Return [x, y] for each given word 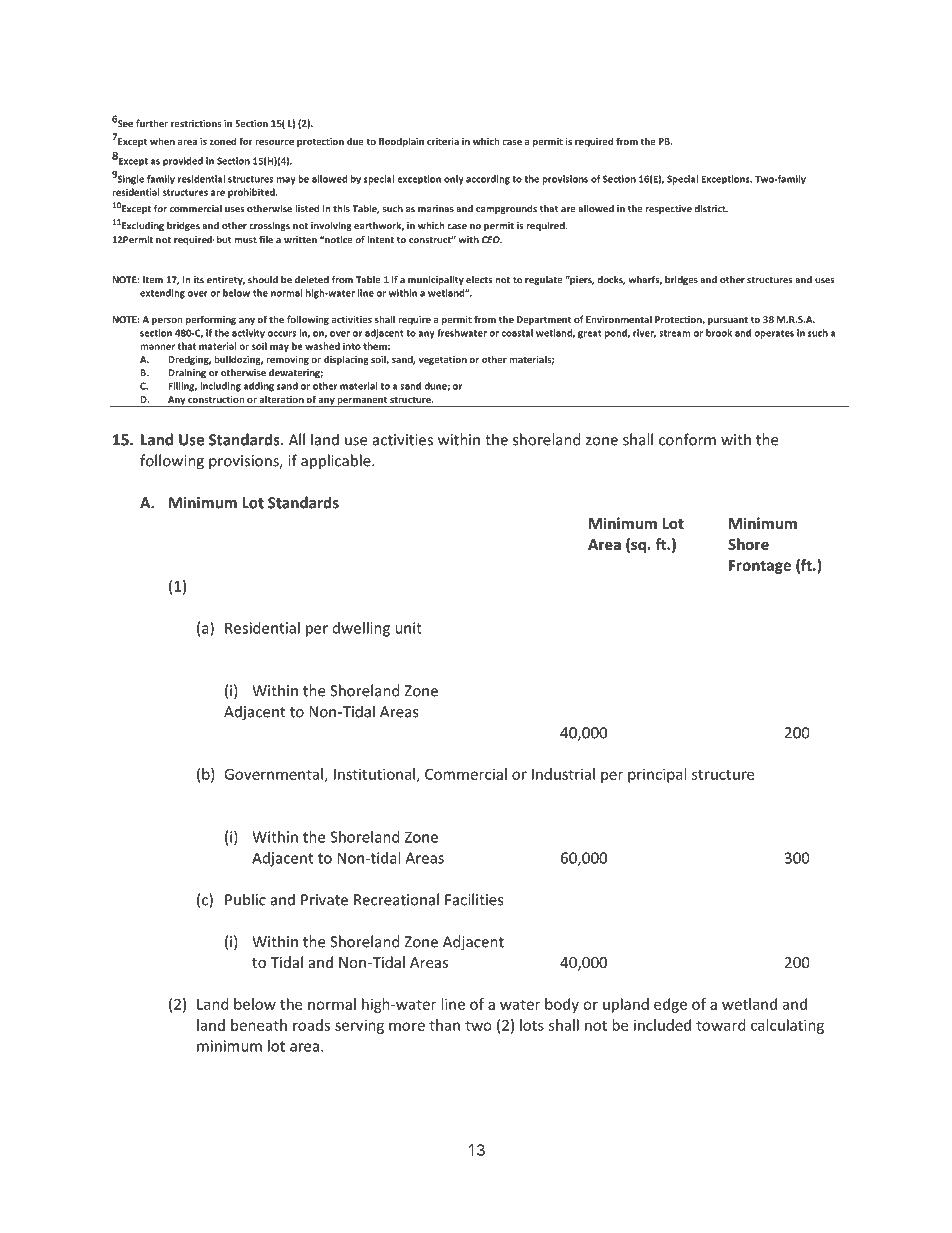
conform [687, 439]
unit [408, 628]
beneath [259, 1025]
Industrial [563, 774]
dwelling [361, 629]
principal [657, 775]
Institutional [374, 774]
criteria [443, 141]
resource [274, 142]
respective [669, 209]
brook [719, 333]
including [220, 387]
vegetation [442, 360]
